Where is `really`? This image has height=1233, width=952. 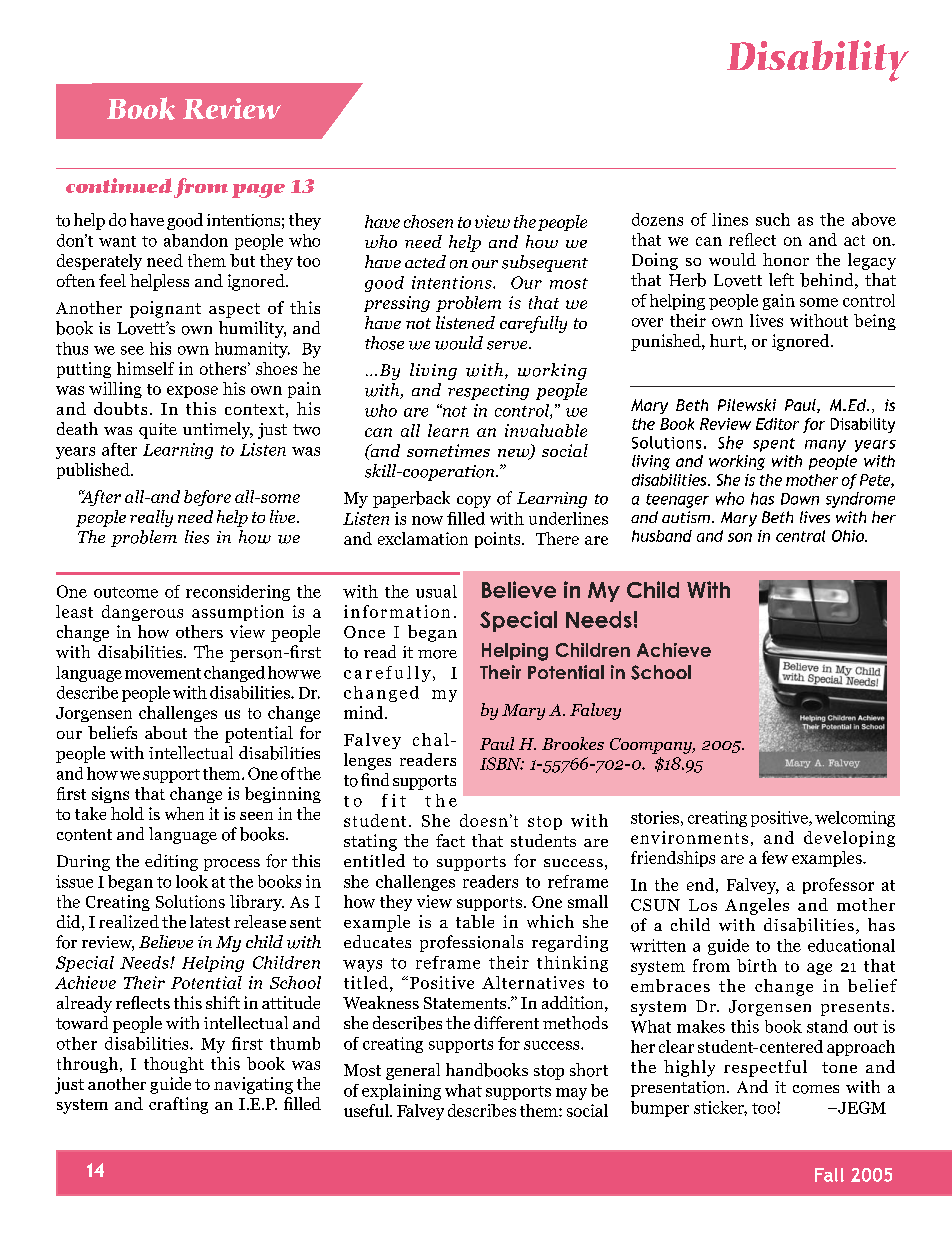 really is located at coordinates (151, 518).
